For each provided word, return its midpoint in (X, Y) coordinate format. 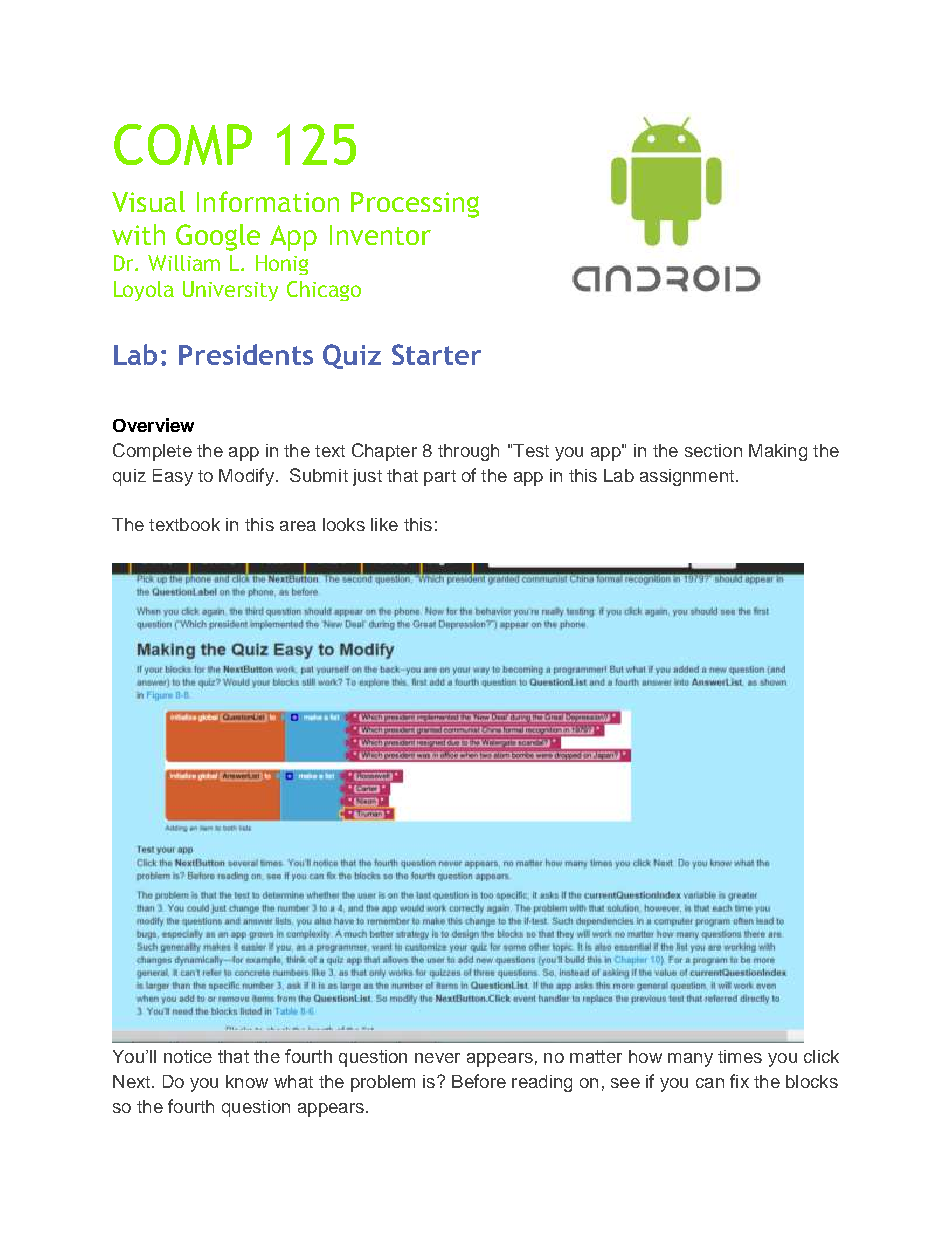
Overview (153, 425)
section (713, 450)
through (468, 452)
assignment (688, 477)
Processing (415, 205)
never (437, 1058)
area (298, 526)
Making (778, 452)
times (740, 1056)
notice (188, 1056)
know (247, 1081)
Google (218, 237)
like (384, 524)
